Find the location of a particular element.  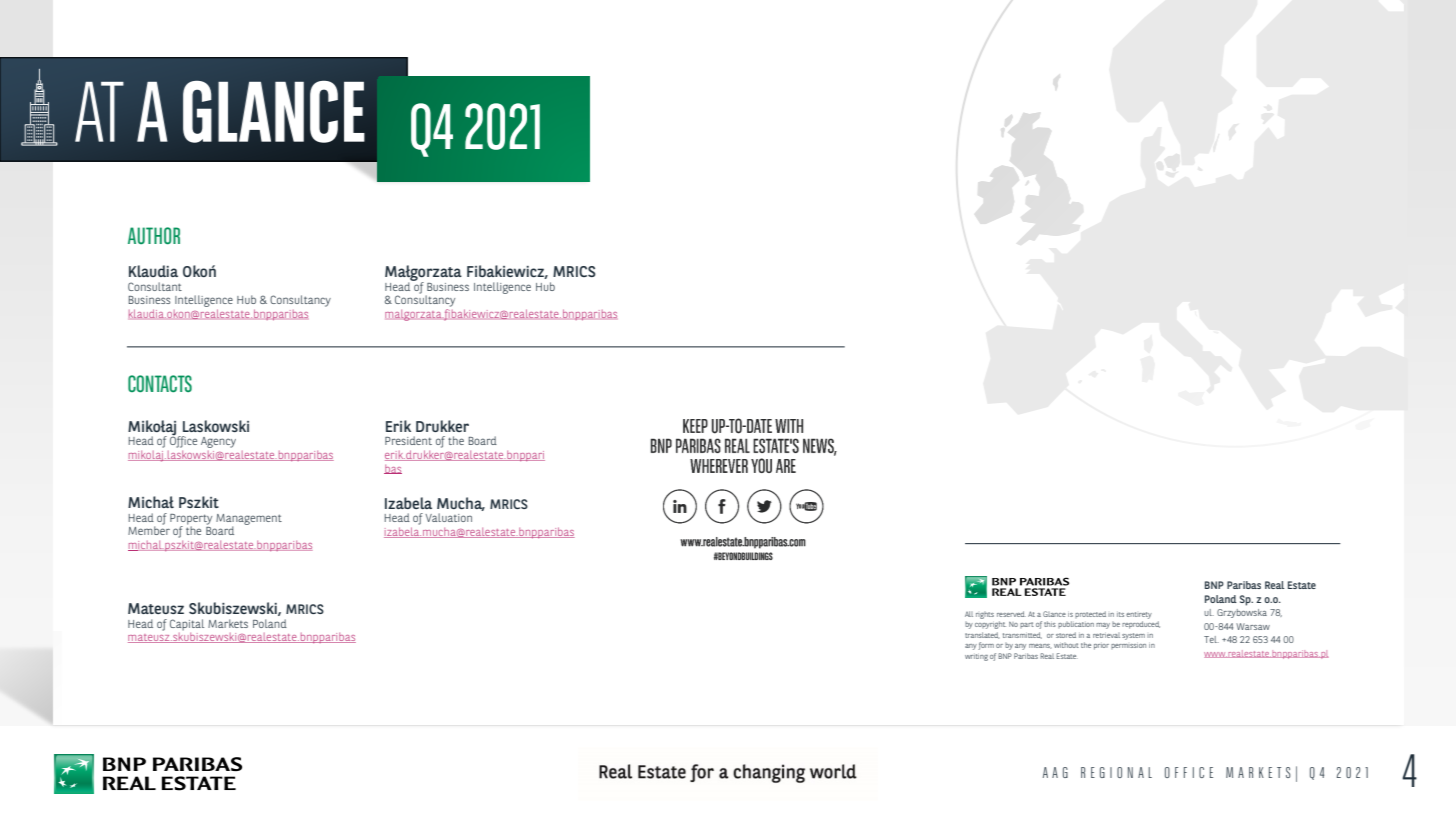

Valuation is located at coordinates (448, 517).
